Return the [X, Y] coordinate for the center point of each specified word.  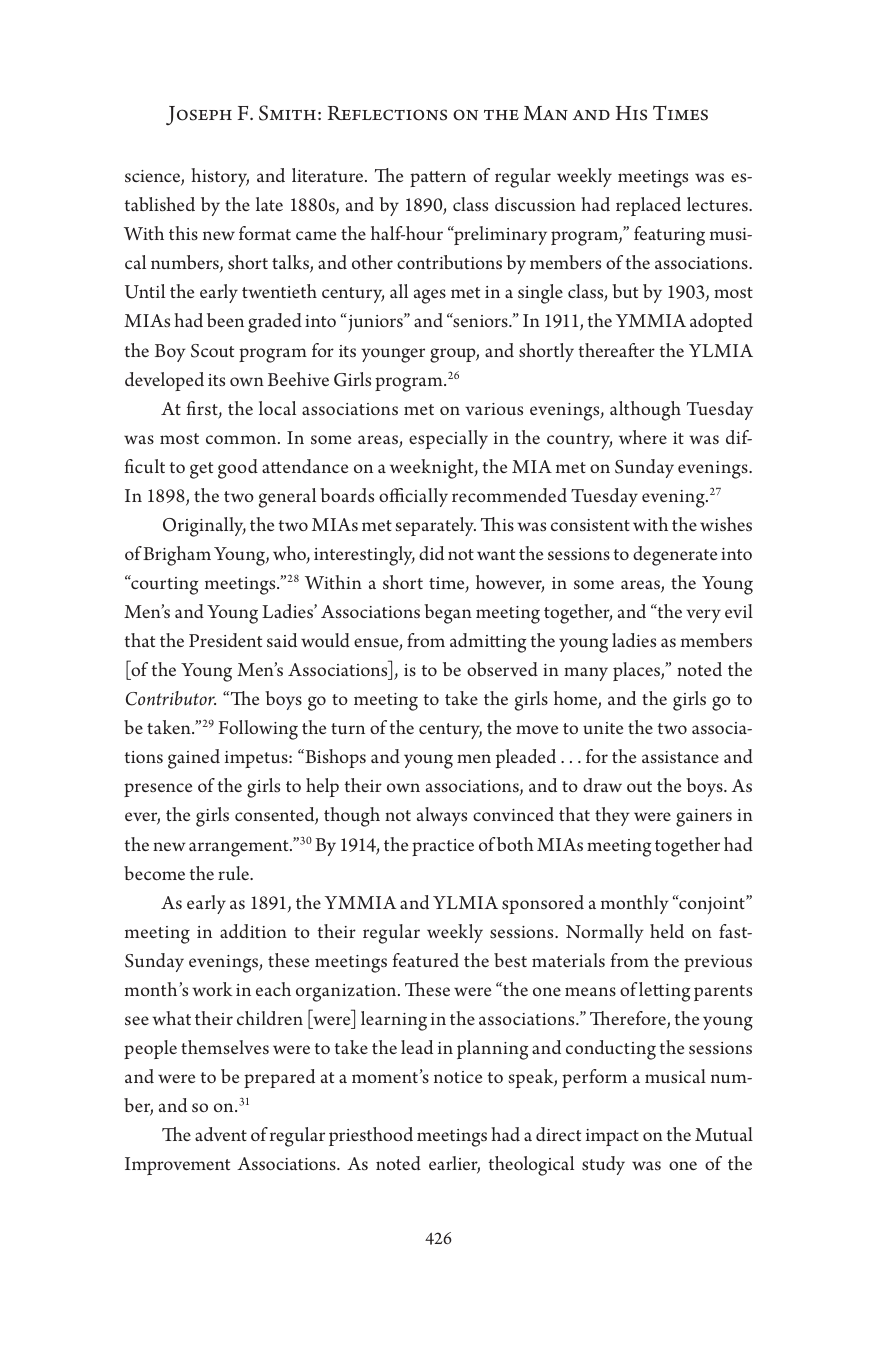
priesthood [371, 1136]
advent [221, 1134]
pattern [438, 179]
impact [612, 1137]
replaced [648, 206]
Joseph [199, 115]
